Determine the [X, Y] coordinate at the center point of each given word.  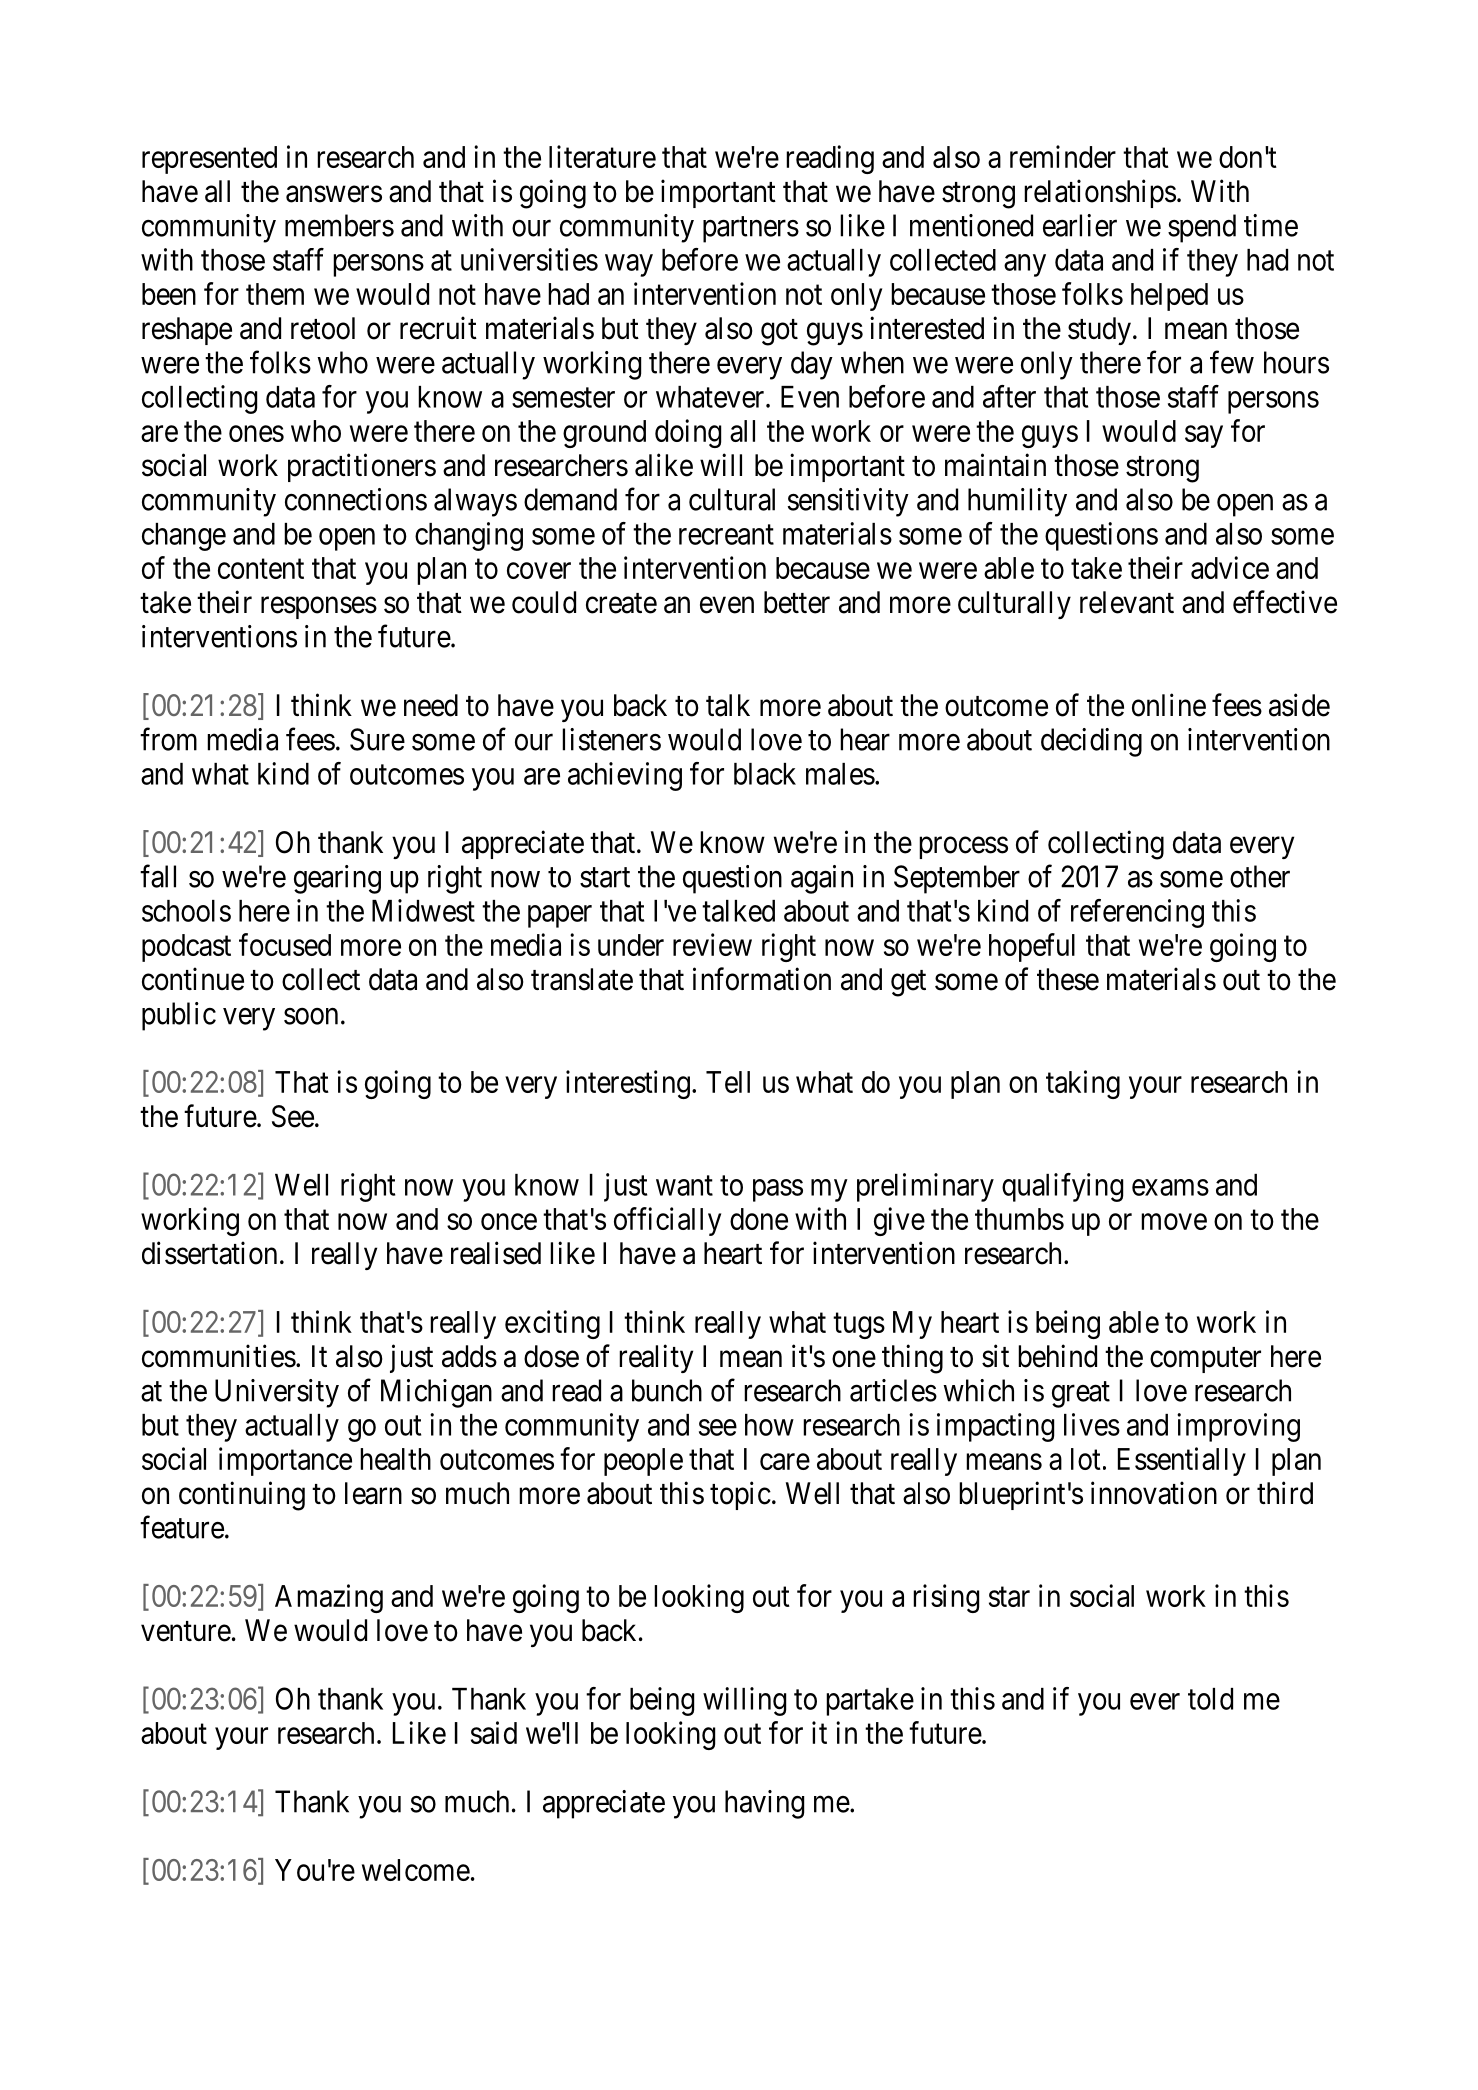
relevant [1127, 602]
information [762, 979]
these [1068, 979]
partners [751, 230]
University [277, 1393]
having [764, 1804]
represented [209, 160]
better [797, 602]
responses [319, 608]
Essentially [1182, 1461]
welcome [416, 1870]
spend [1202, 228]
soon [311, 1016]
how [769, 1425]
